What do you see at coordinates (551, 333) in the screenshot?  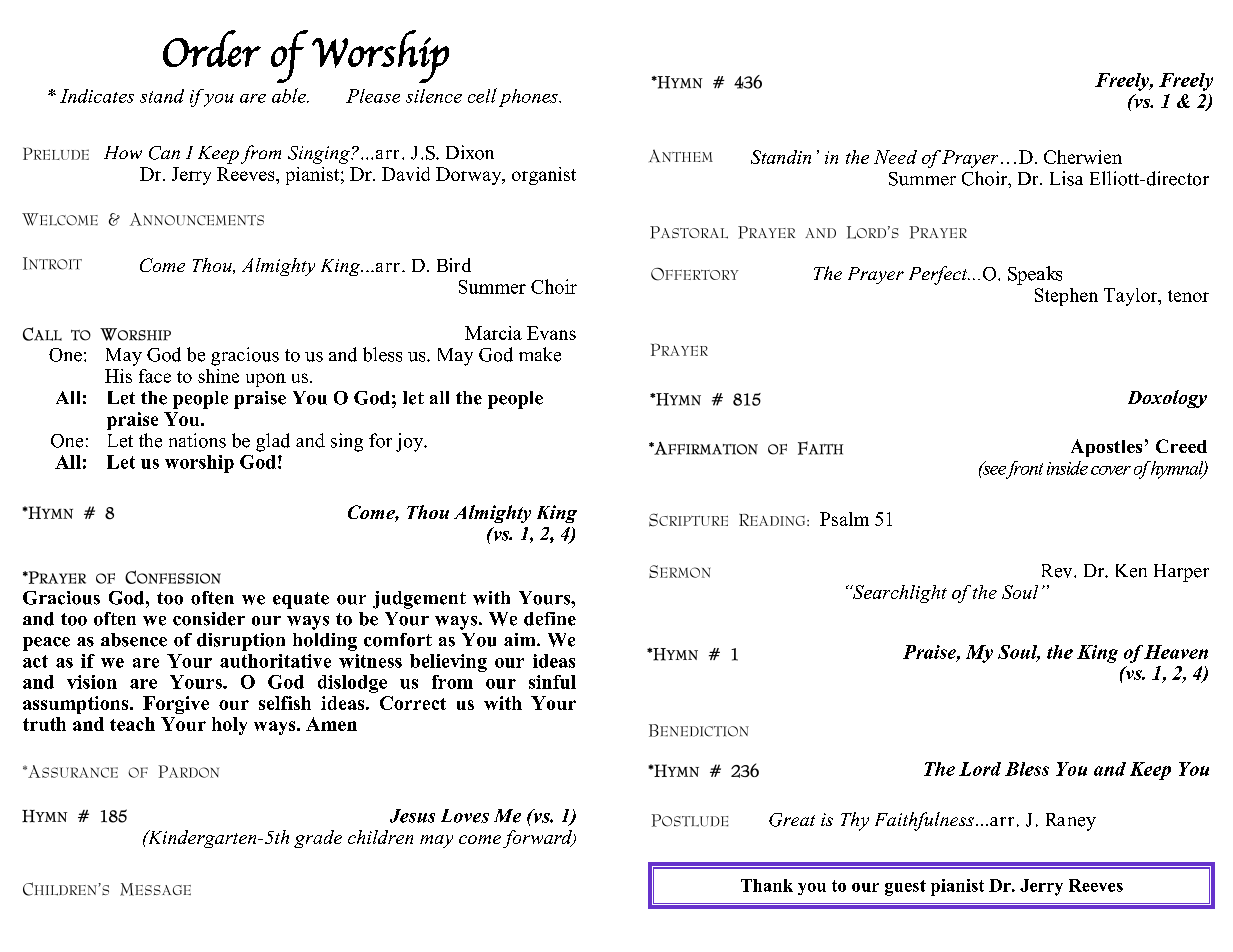 I see `Evans` at bounding box center [551, 333].
